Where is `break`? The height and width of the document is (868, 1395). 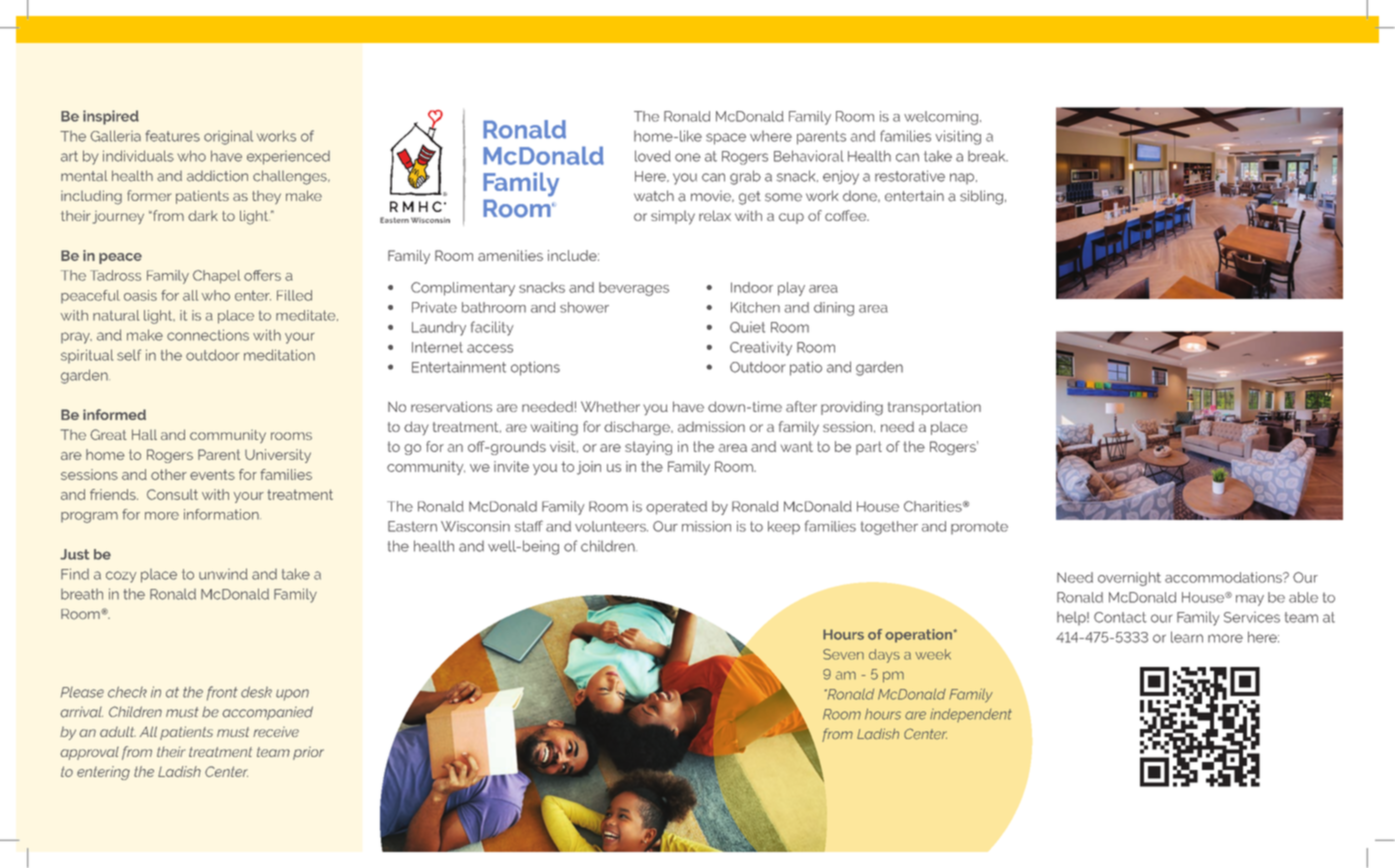
break is located at coordinates (988, 156).
